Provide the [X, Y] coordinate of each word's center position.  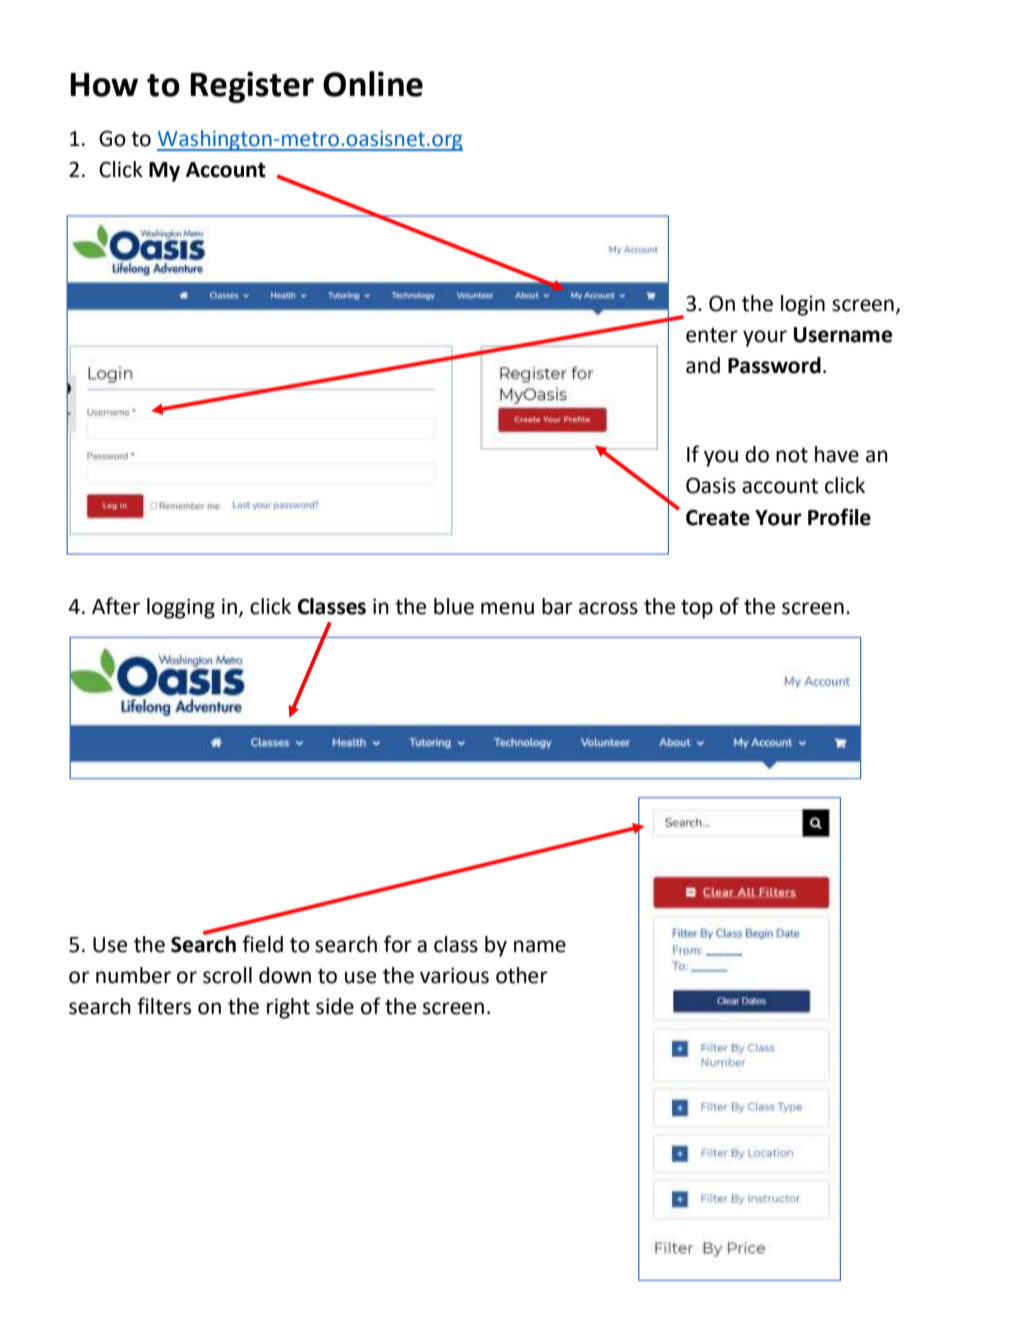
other [522, 975]
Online [373, 84]
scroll [227, 975]
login [803, 305]
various [454, 975]
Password [774, 365]
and [703, 365]
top [697, 609]
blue [454, 606]
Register [252, 87]
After [116, 606]
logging [181, 608]
